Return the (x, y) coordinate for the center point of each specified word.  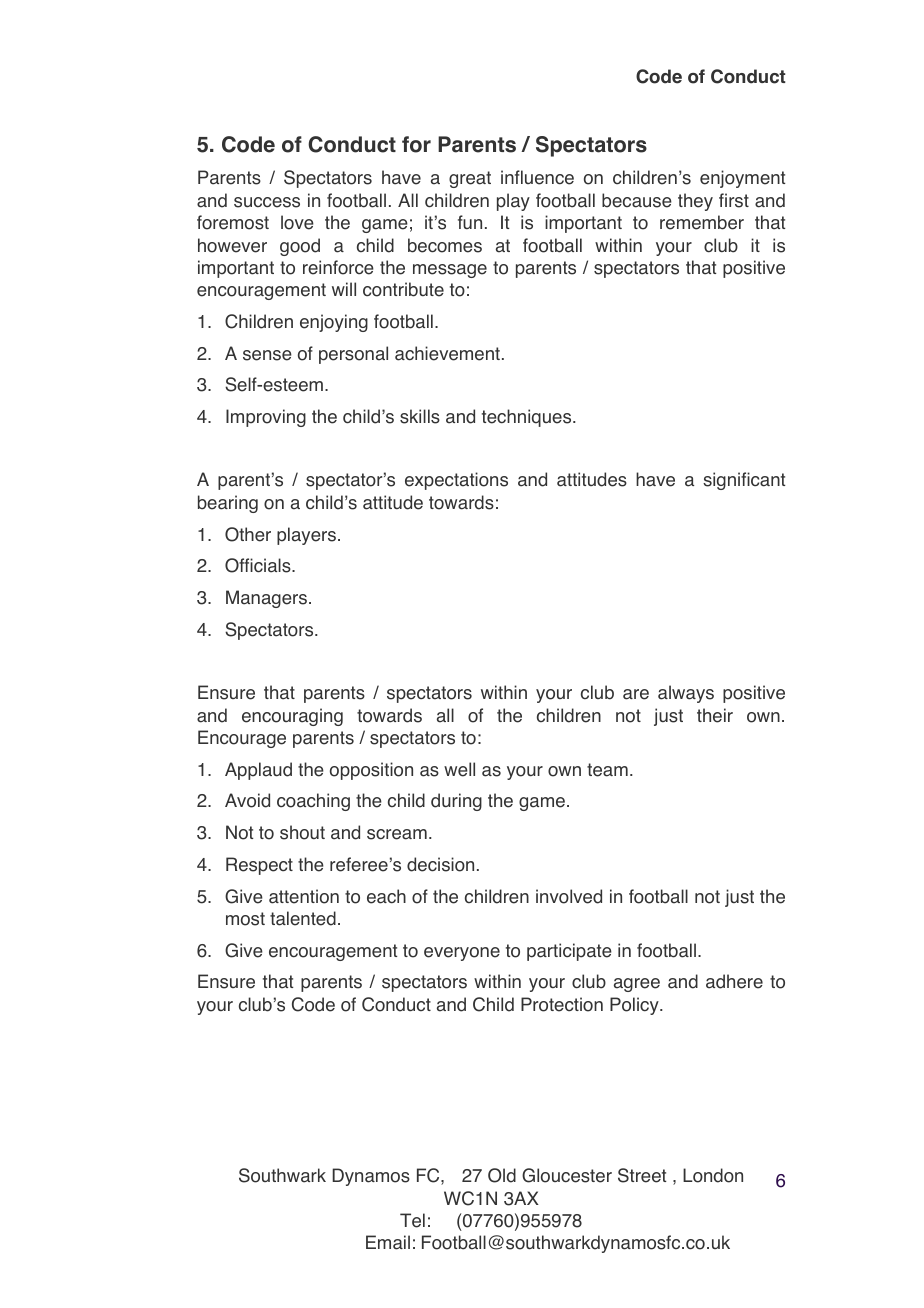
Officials (259, 565)
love (297, 222)
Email (388, 1242)
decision (440, 864)
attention (304, 896)
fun (470, 222)
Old (502, 1175)
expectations (456, 481)
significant (744, 481)
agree (637, 985)
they (695, 202)
